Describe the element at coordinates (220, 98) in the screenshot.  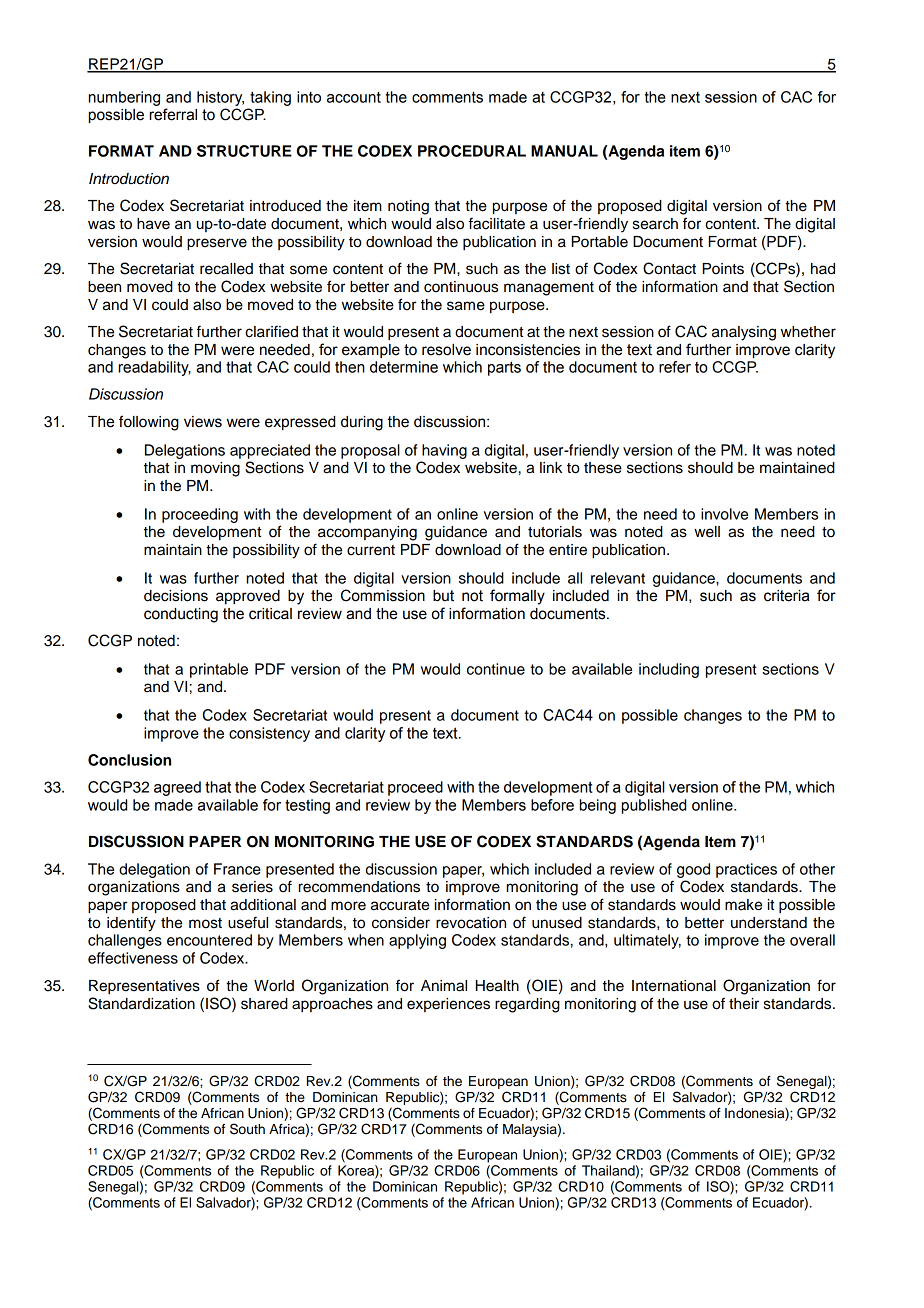
I see `history` at that location.
